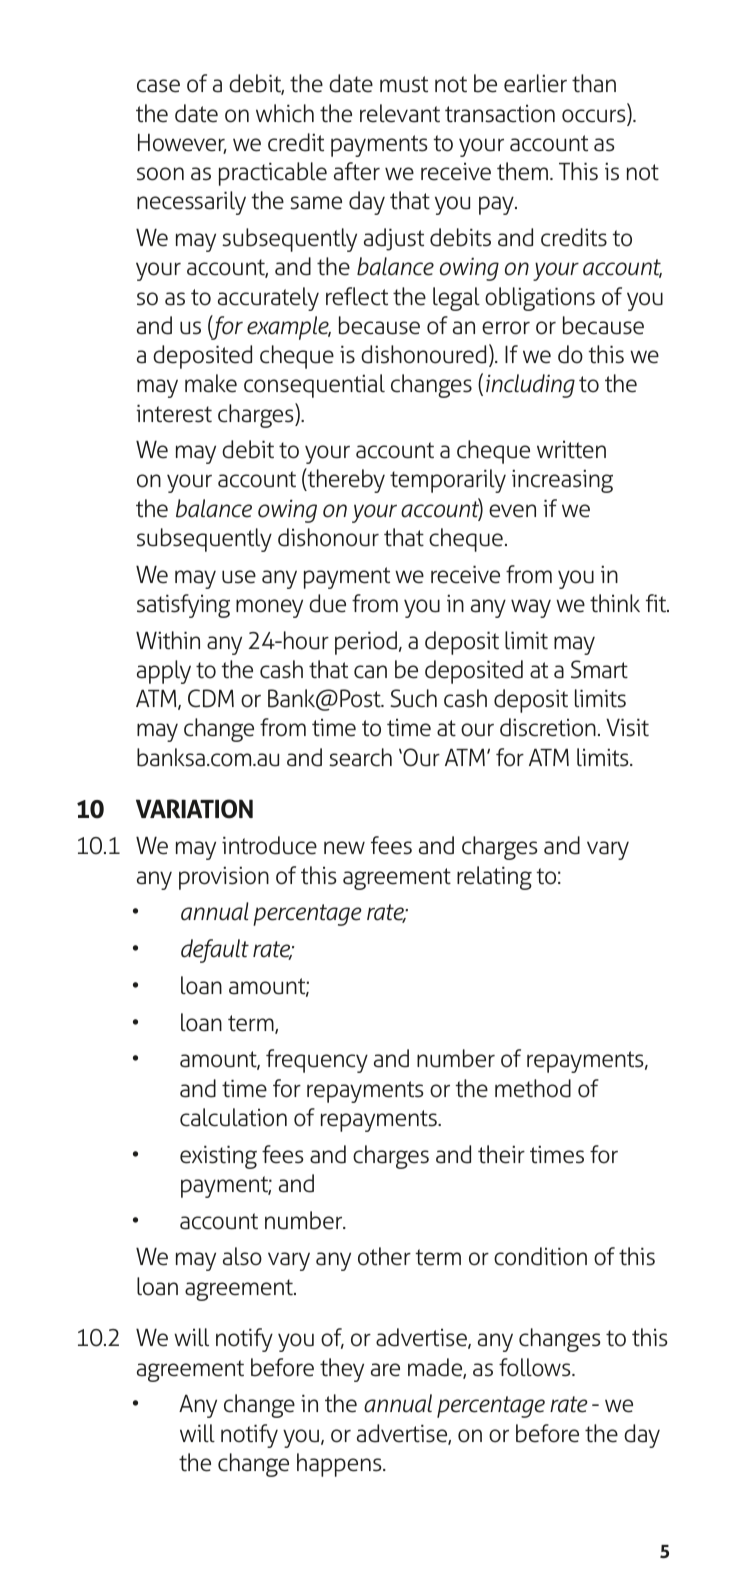 This screenshot has height=1582, width=746. What do you see at coordinates (194, 809) in the screenshot?
I see `VARIATION` at bounding box center [194, 809].
